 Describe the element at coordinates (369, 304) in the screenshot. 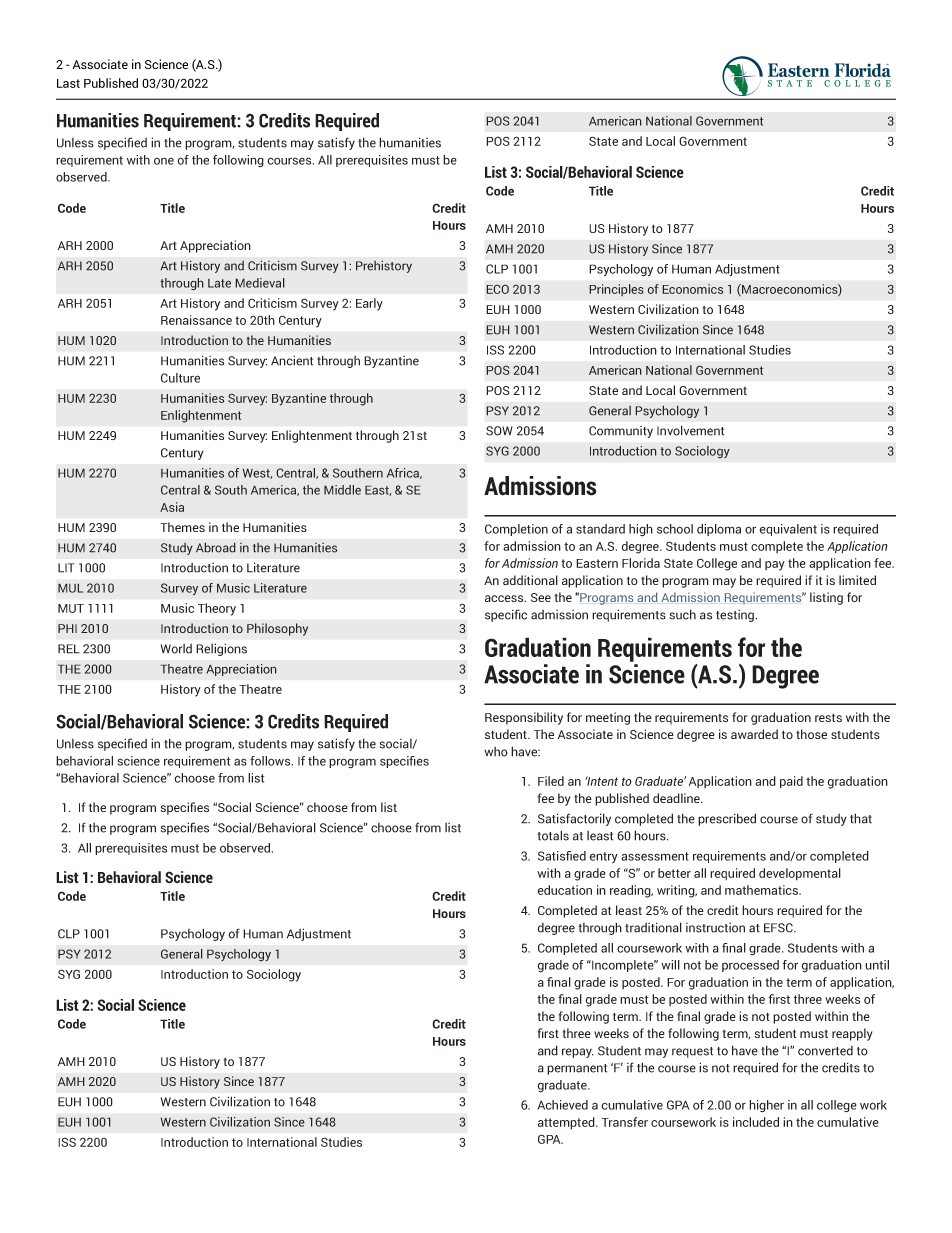

I see `Early` at that location.
